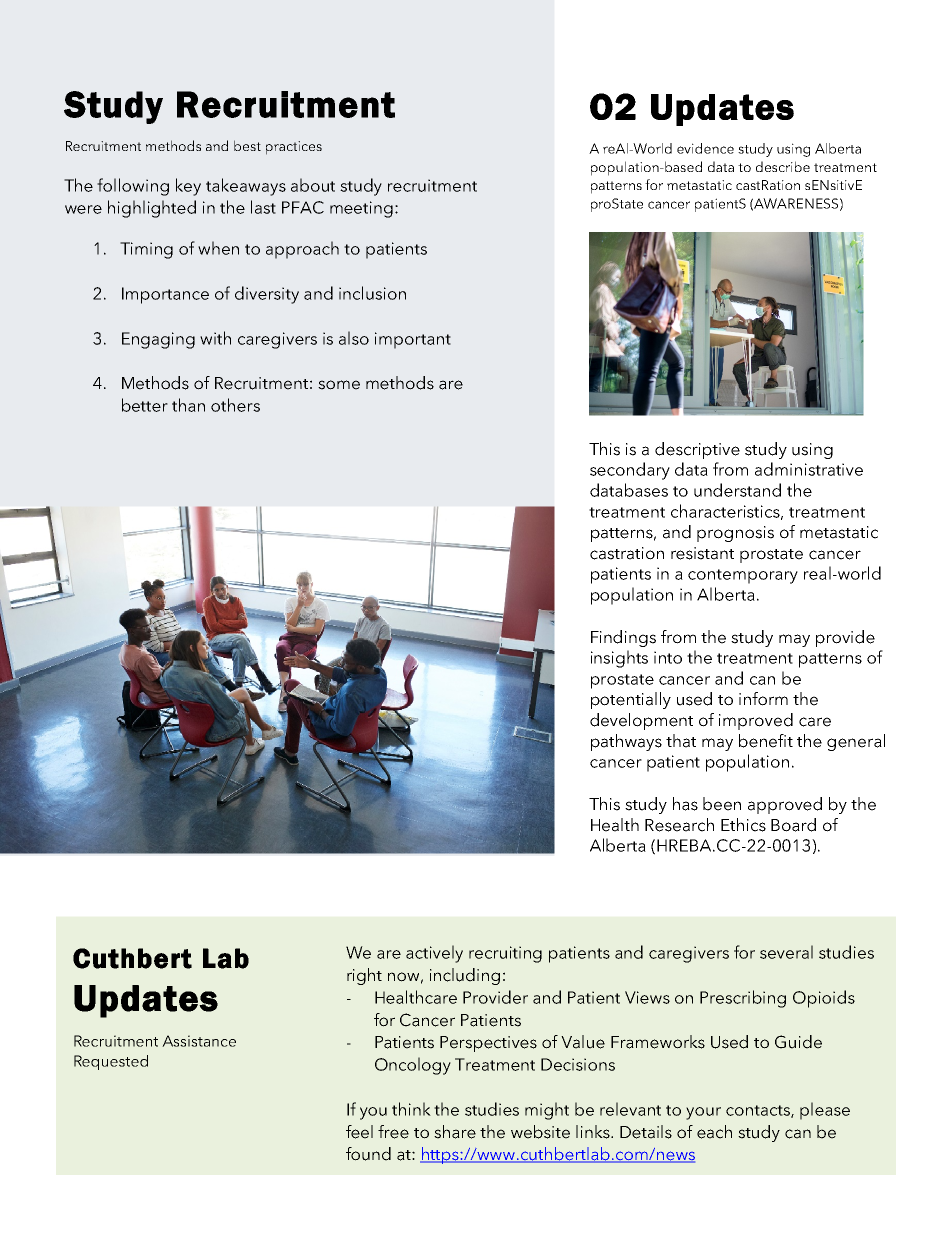 Image resolution: width=952 pixels, height=1233 pixels. Describe the element at coordinates (361, 209) in the screenshot. I see `meeting` at that location.
